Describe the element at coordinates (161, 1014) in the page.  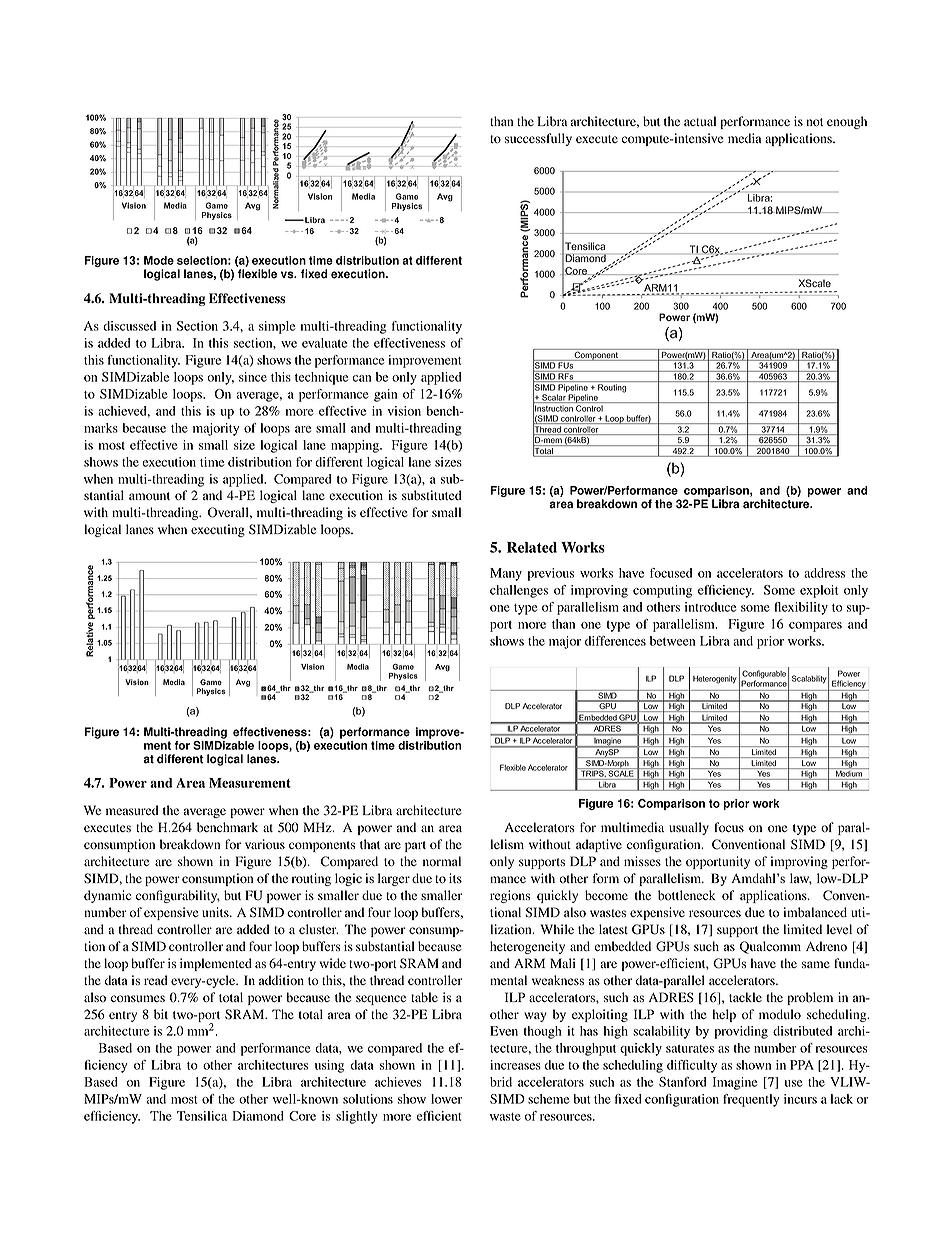
I see `bit` at that location.
